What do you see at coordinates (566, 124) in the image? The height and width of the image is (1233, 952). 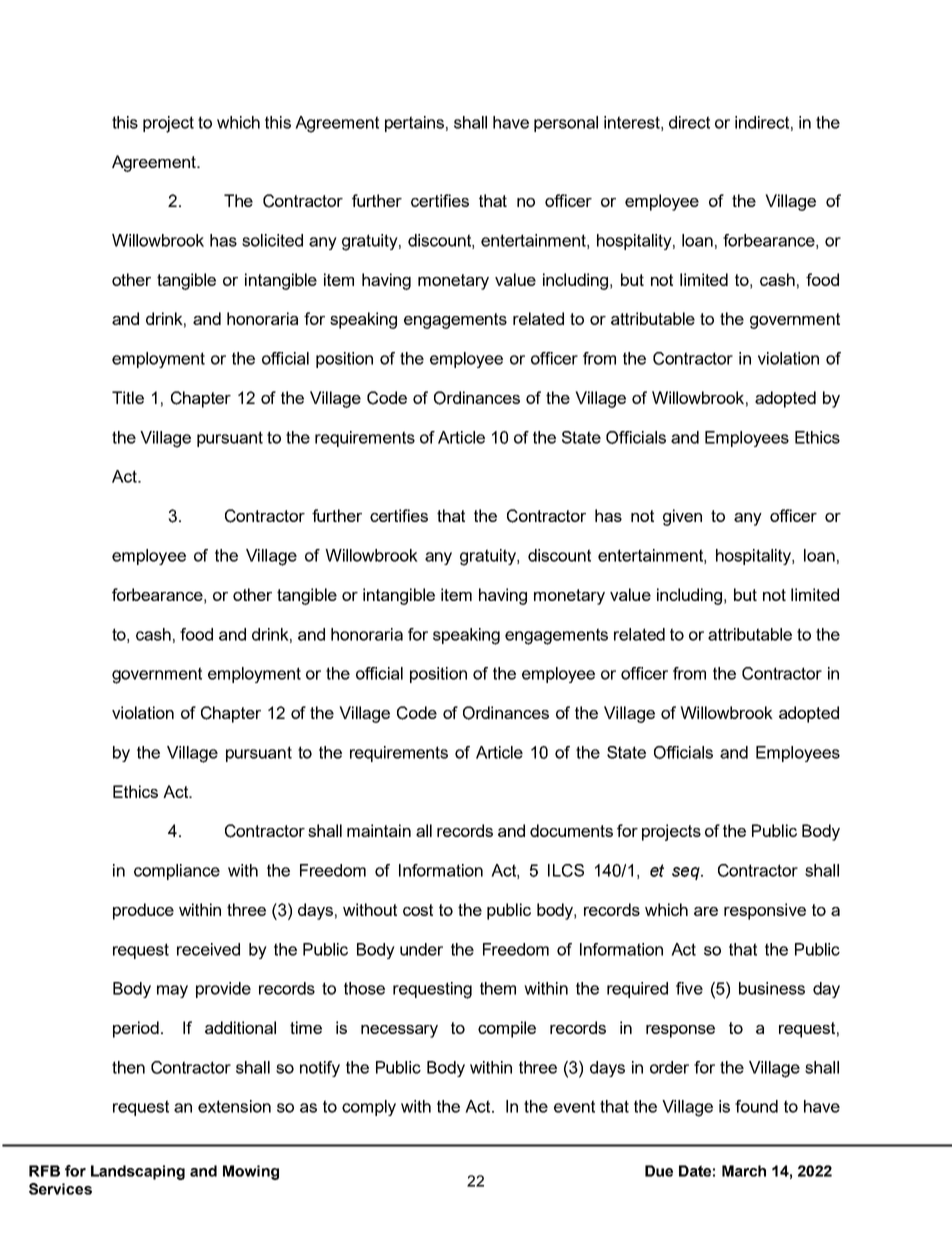 I see `personal` at bounding box center [566, 124].
